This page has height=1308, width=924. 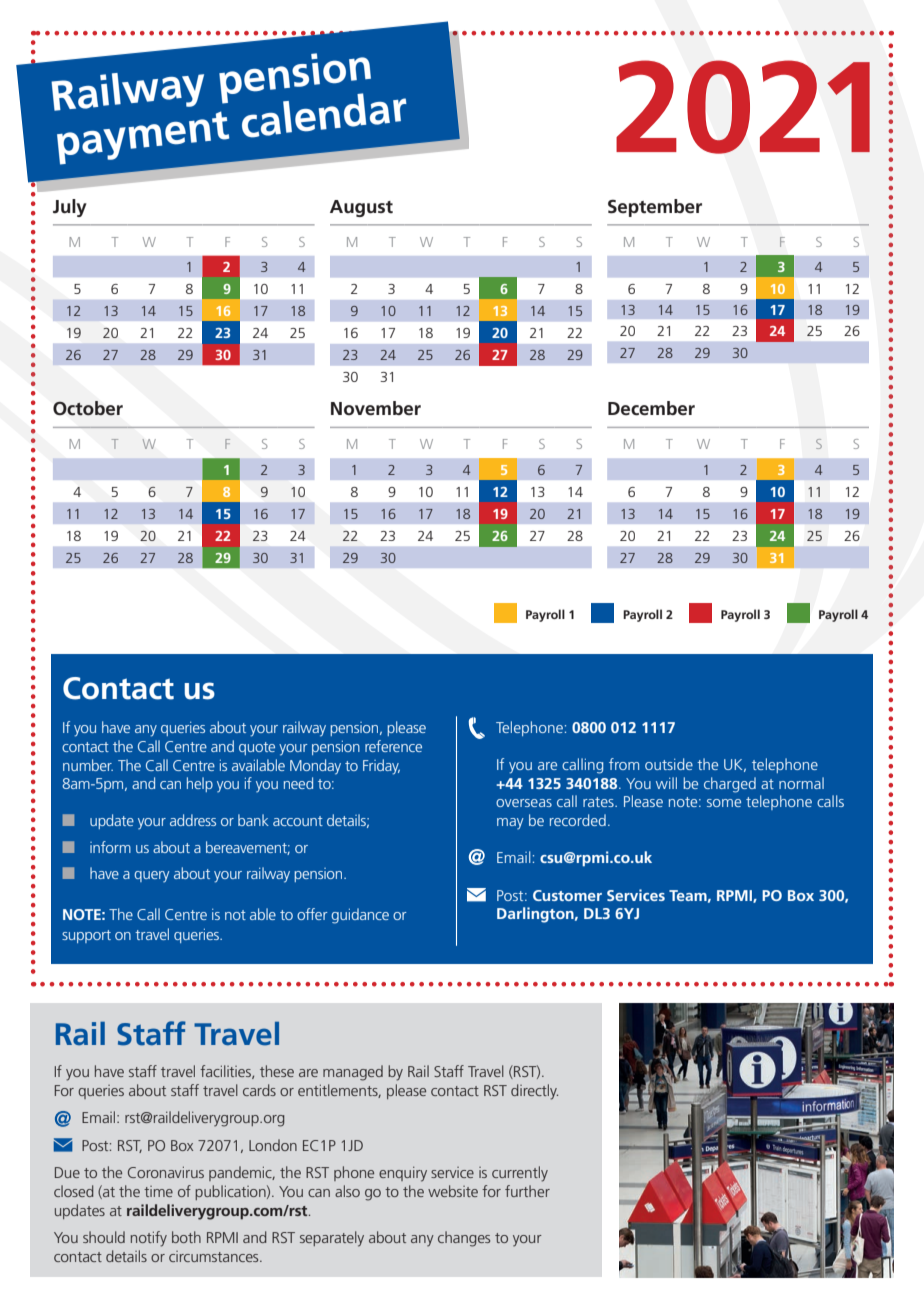 I want to click on changes, so click(x=464, y=1239).
